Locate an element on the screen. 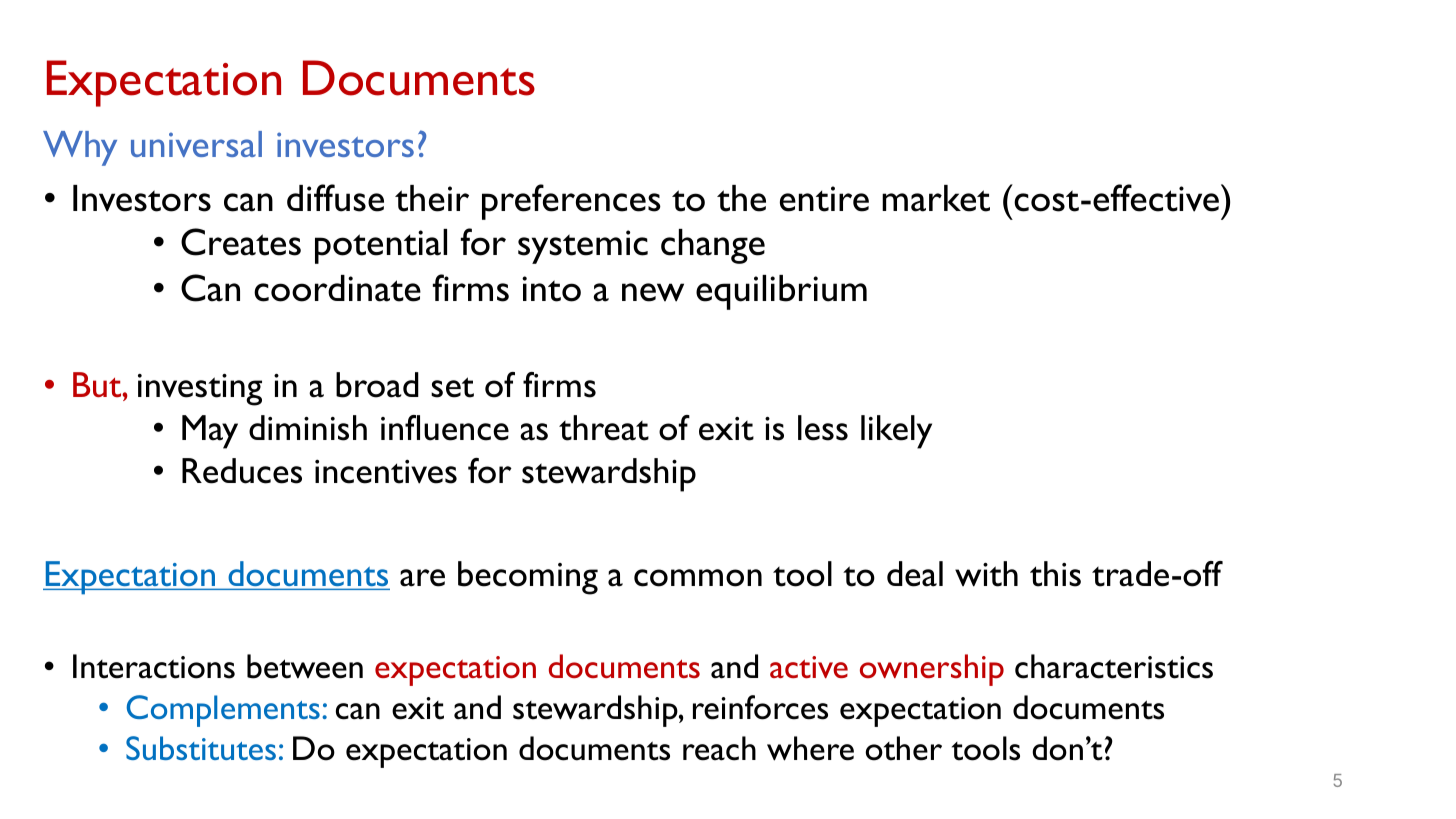 This screenshot has width=1456, height=819. market is located at coordinates (936, 198).
